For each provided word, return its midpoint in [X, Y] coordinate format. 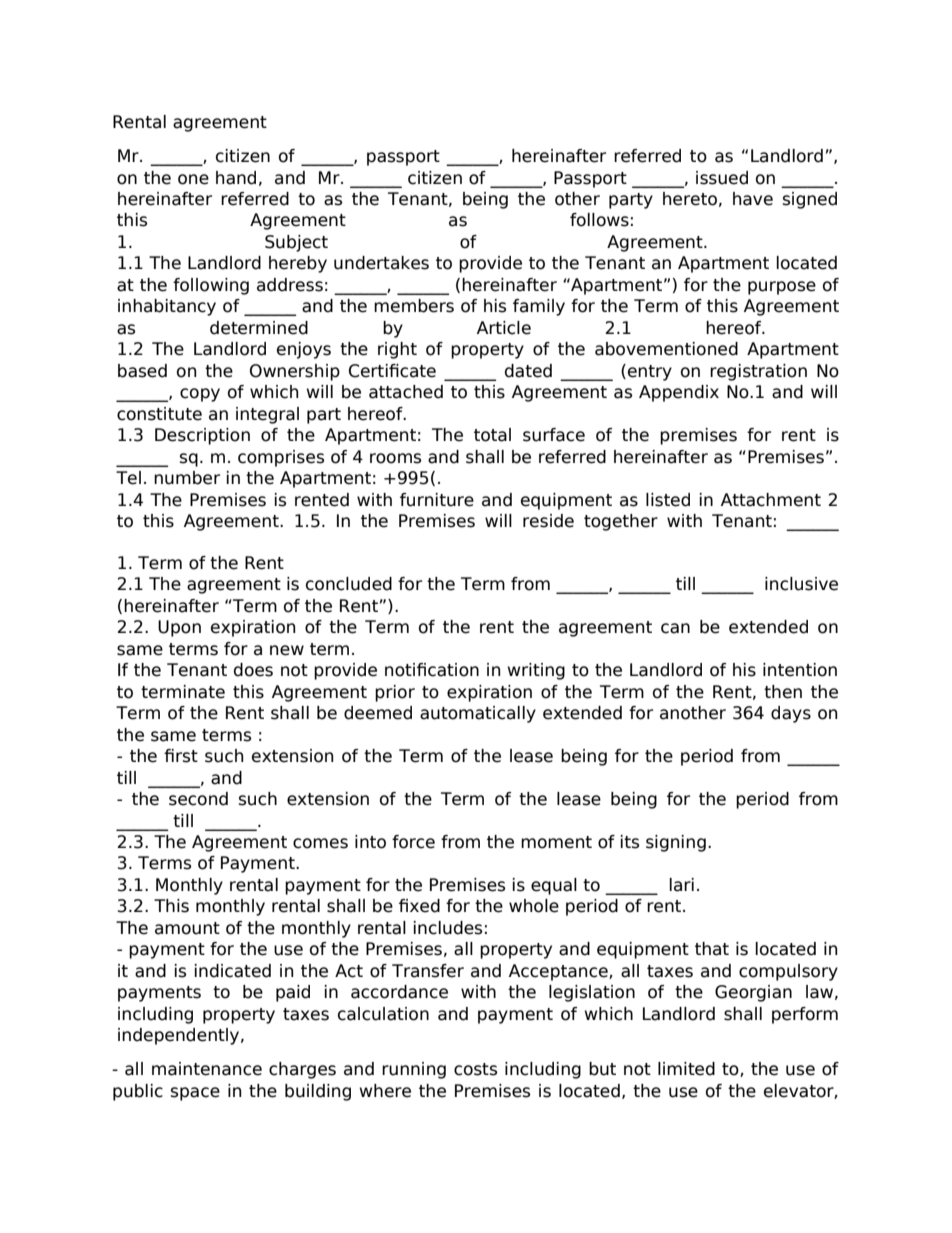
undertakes [381, 263]
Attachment [771, 500]
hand [236, 178]
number [187, 478]
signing [676, 843]
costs [475, 1069]
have [753, 199]
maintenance [207, 1069]
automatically [478, 714]
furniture [437, 500]
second [198, 799]
